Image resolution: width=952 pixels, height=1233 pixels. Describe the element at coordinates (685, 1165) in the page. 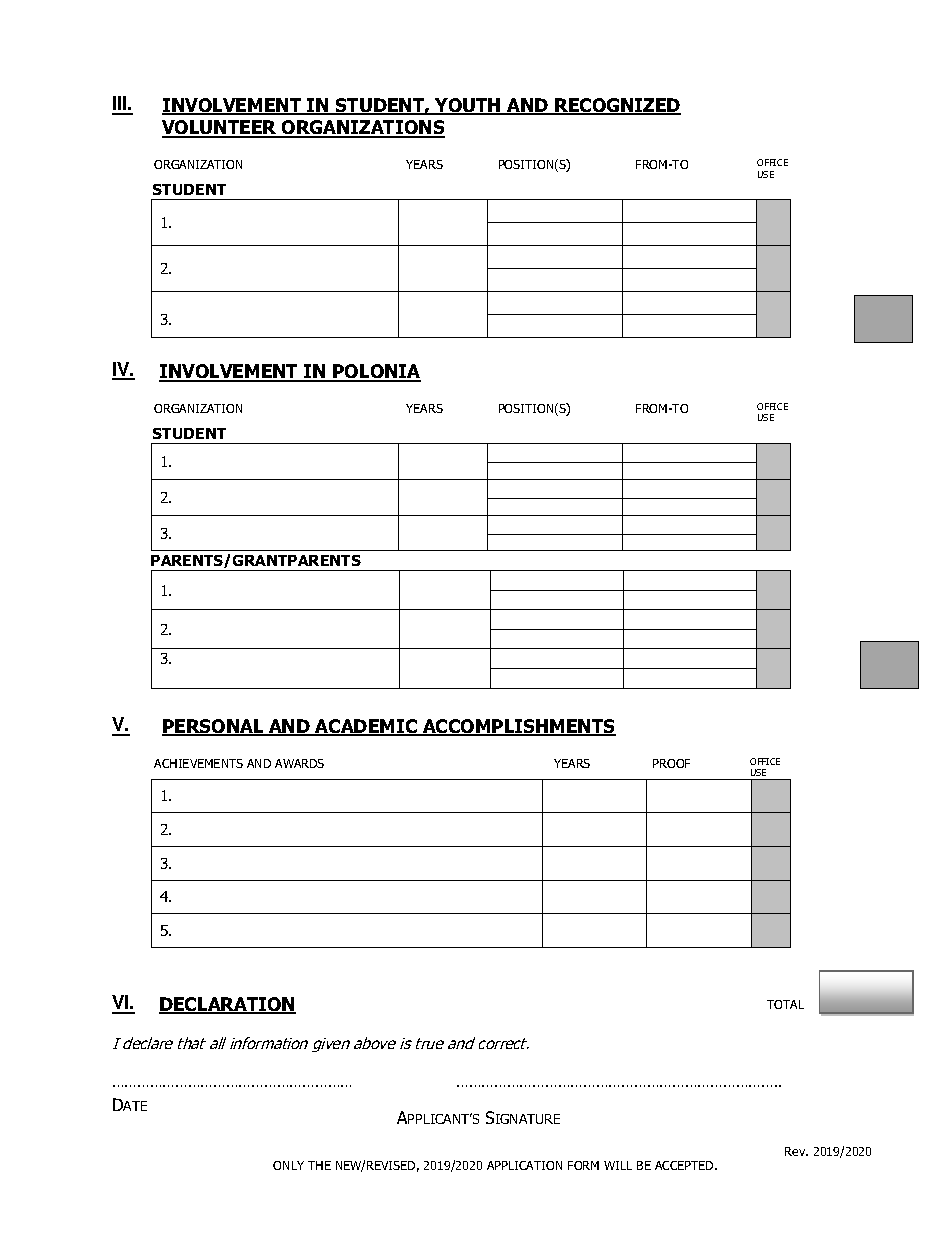

I see `ACCEPTED` at that location.
